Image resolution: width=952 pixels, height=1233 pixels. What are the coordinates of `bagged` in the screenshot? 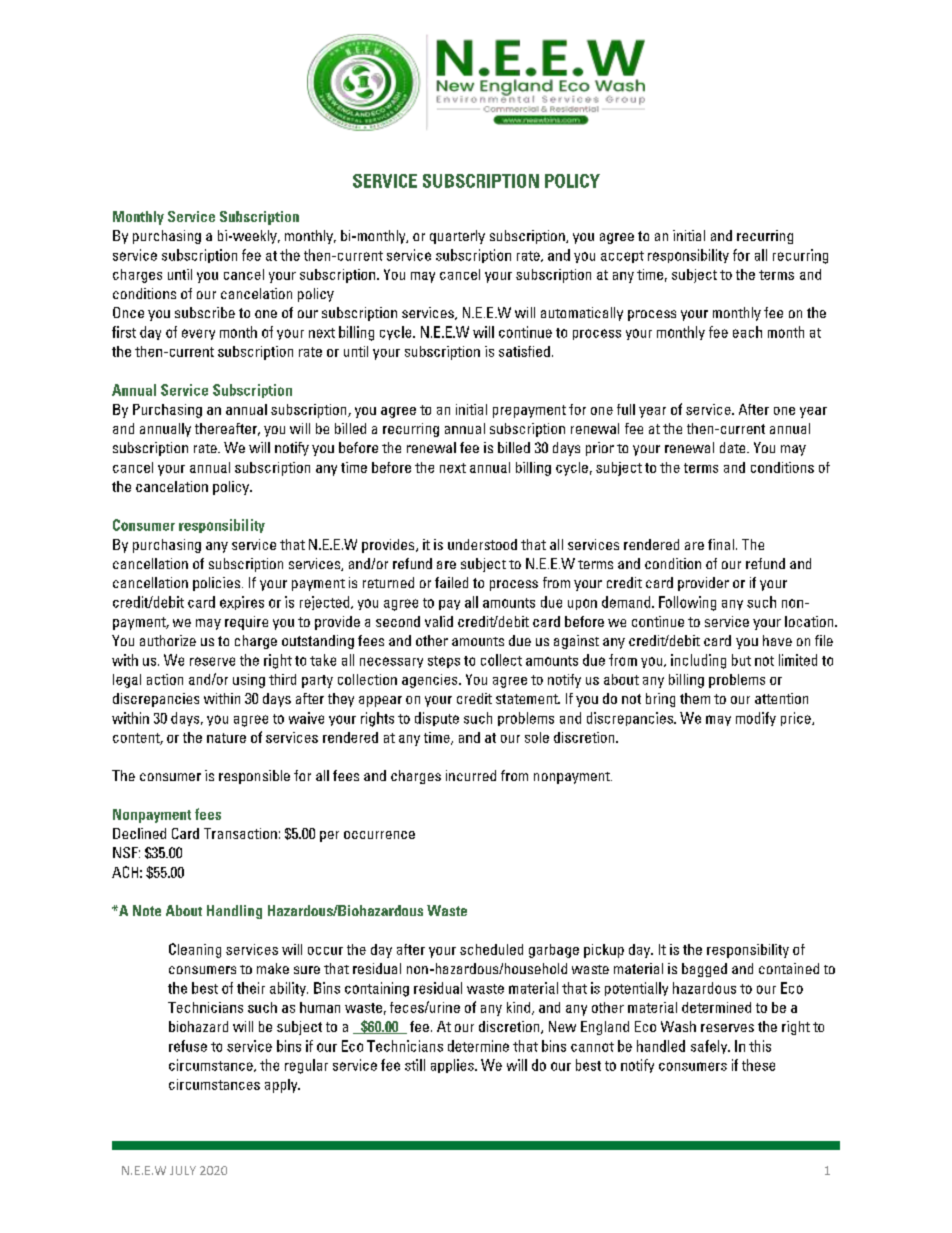 It's located at (704, 970).
